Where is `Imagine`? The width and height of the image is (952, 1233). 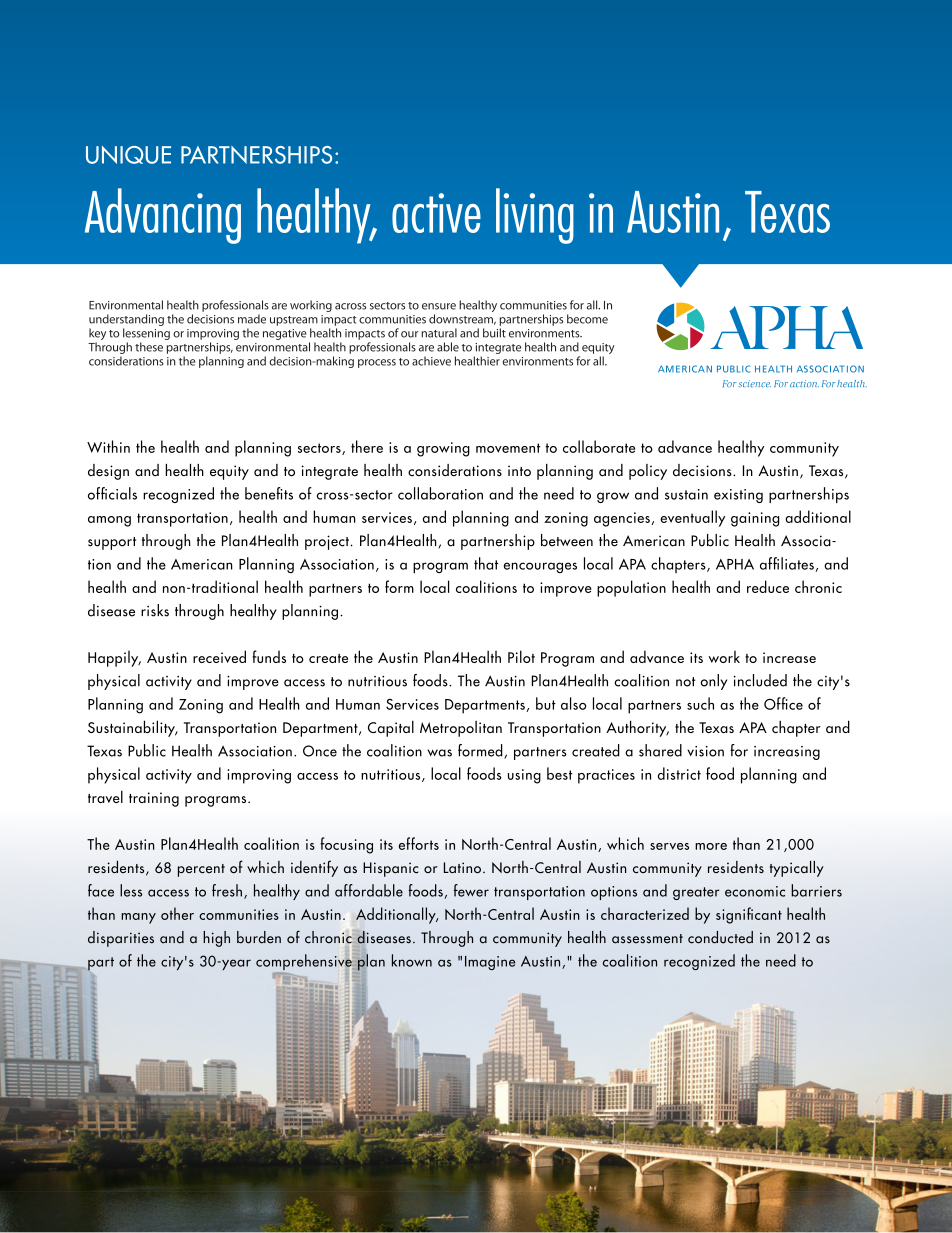
Imagine is located at coordinates (490, 963).
